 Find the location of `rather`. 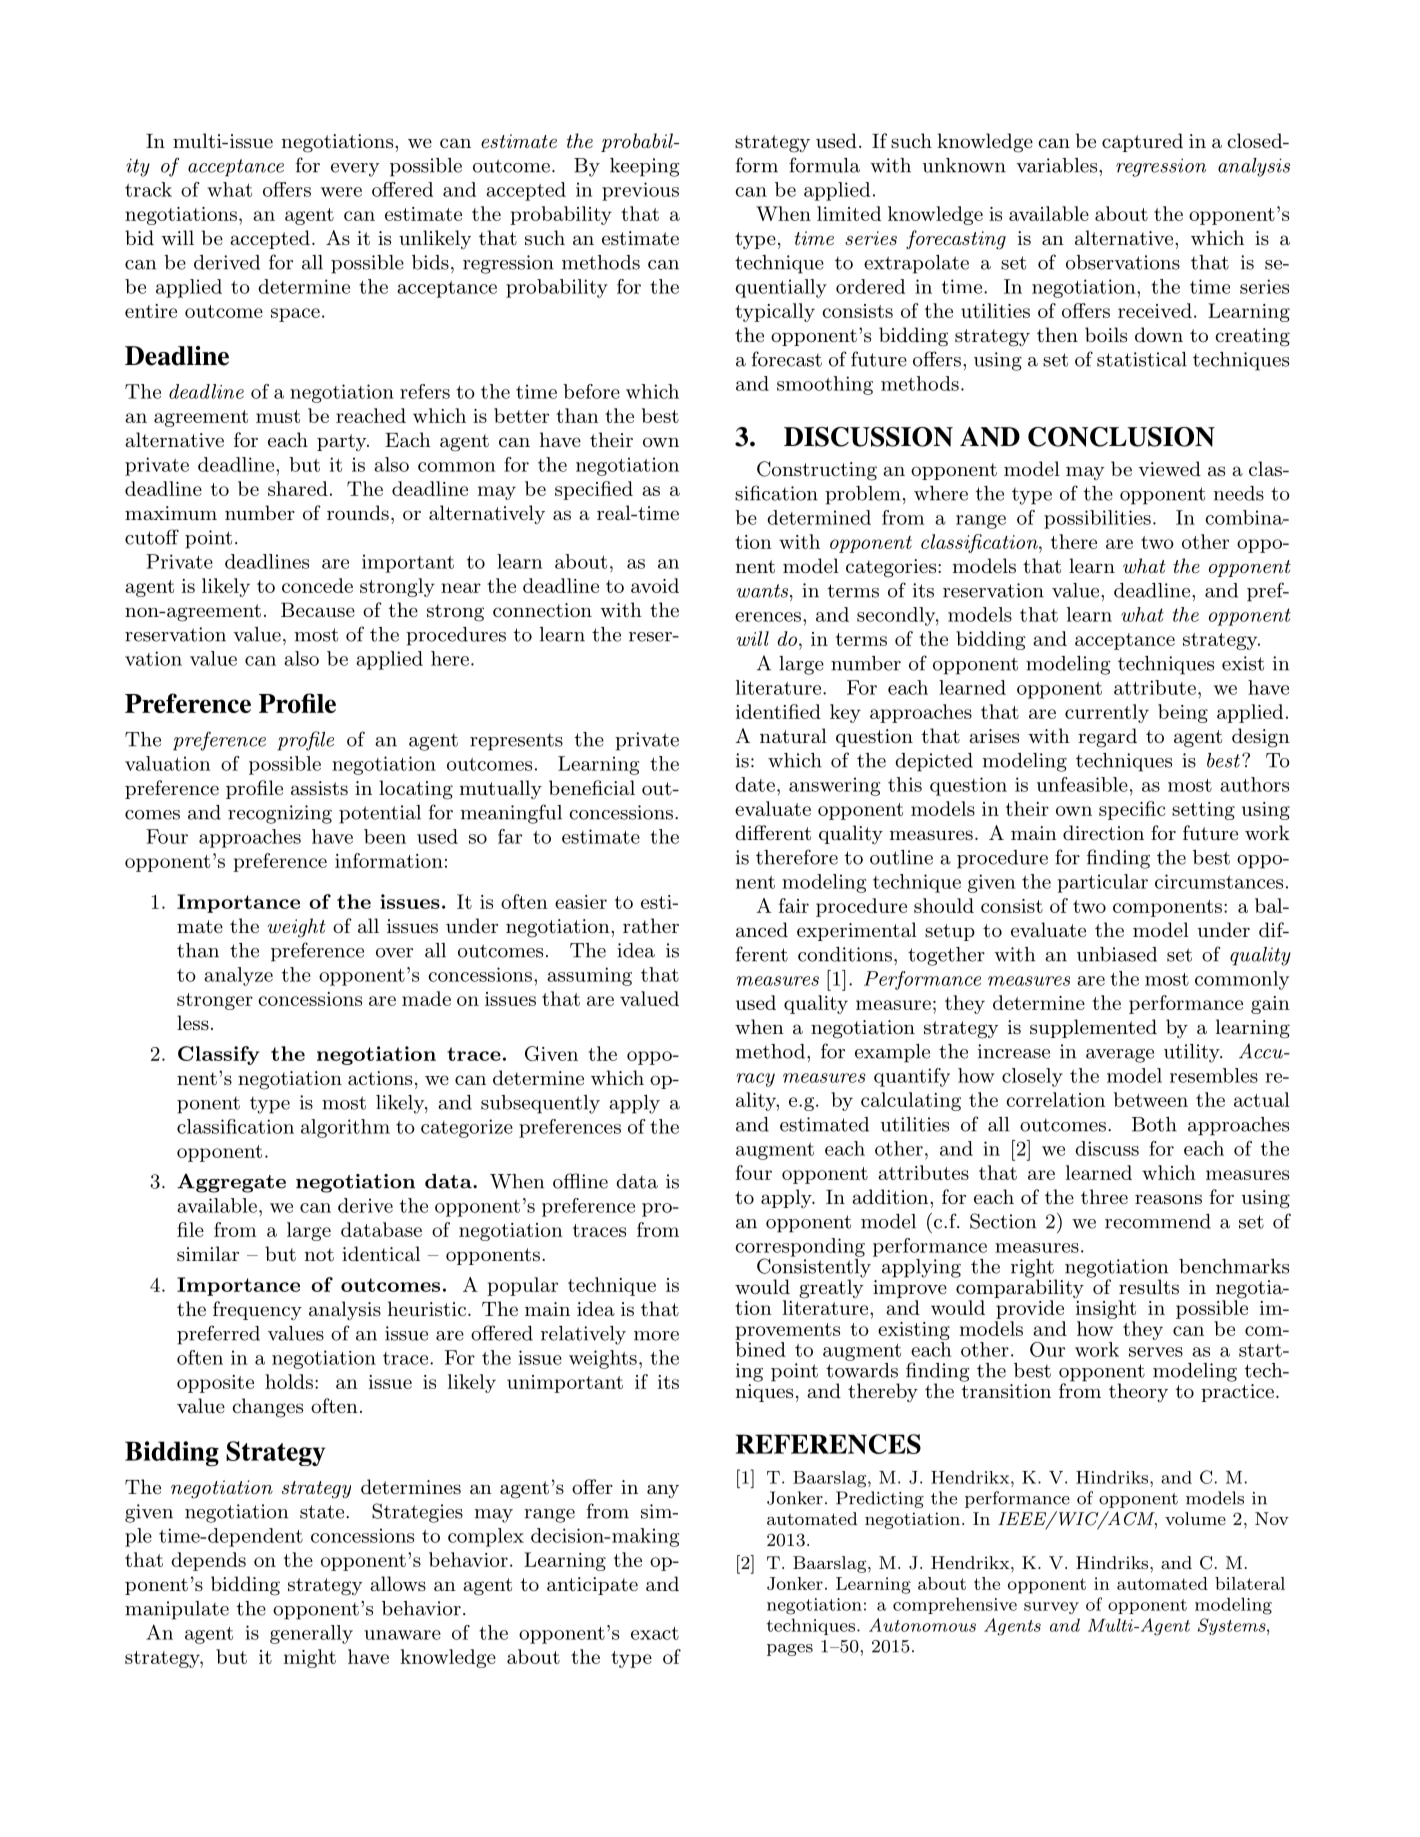

rather is located at coordinates (651, 925).
